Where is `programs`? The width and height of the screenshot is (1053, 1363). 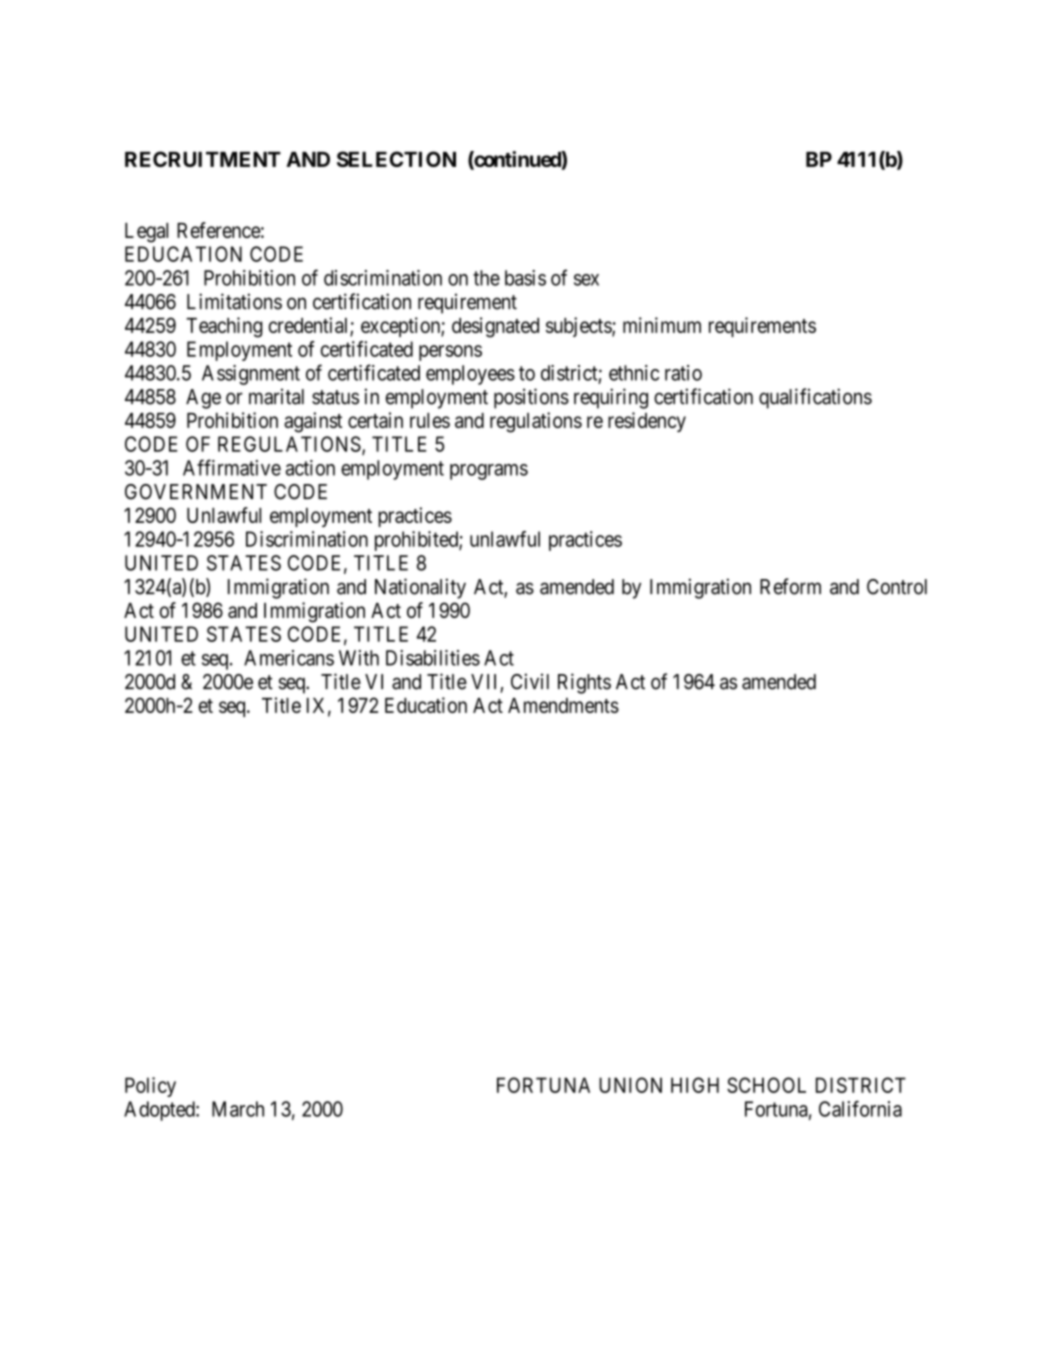 programs is located at coordinates (489, 472).
